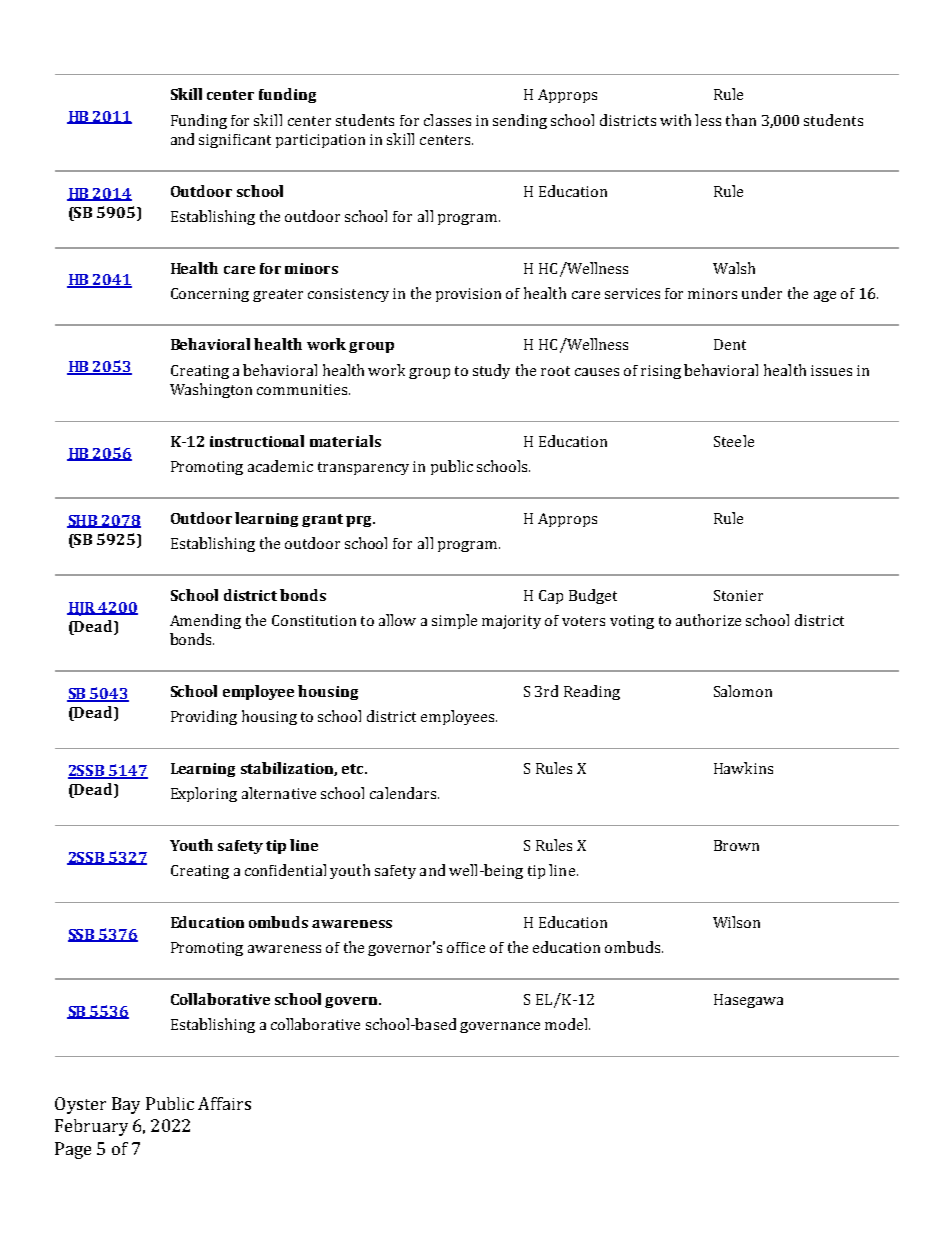 The image size is (952, 1233). I want to click on SHB, so click(83, 521).
